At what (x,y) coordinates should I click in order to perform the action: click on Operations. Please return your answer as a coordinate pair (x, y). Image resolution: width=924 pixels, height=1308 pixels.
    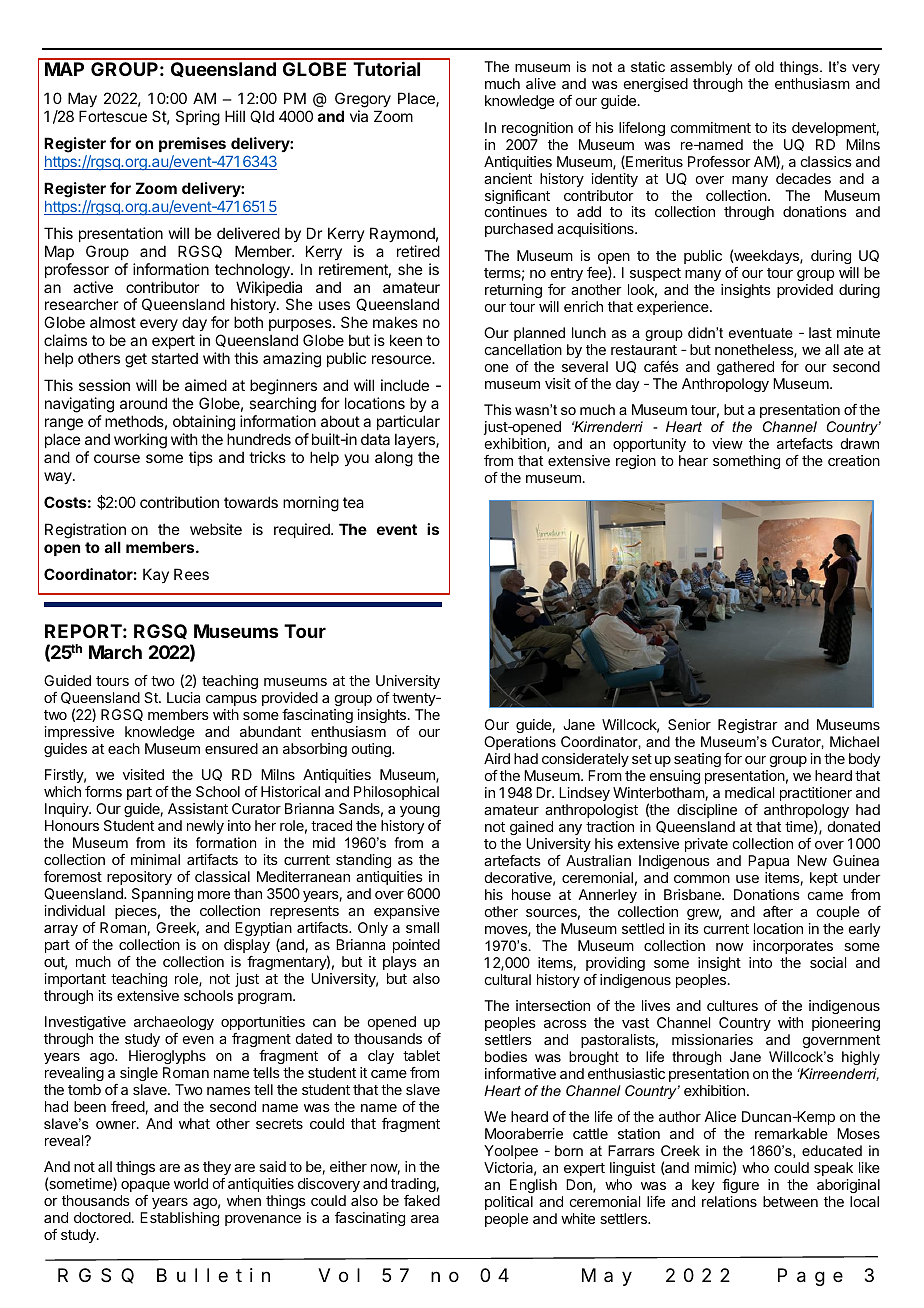
    Looking at the image, I should click on (520, 743).
